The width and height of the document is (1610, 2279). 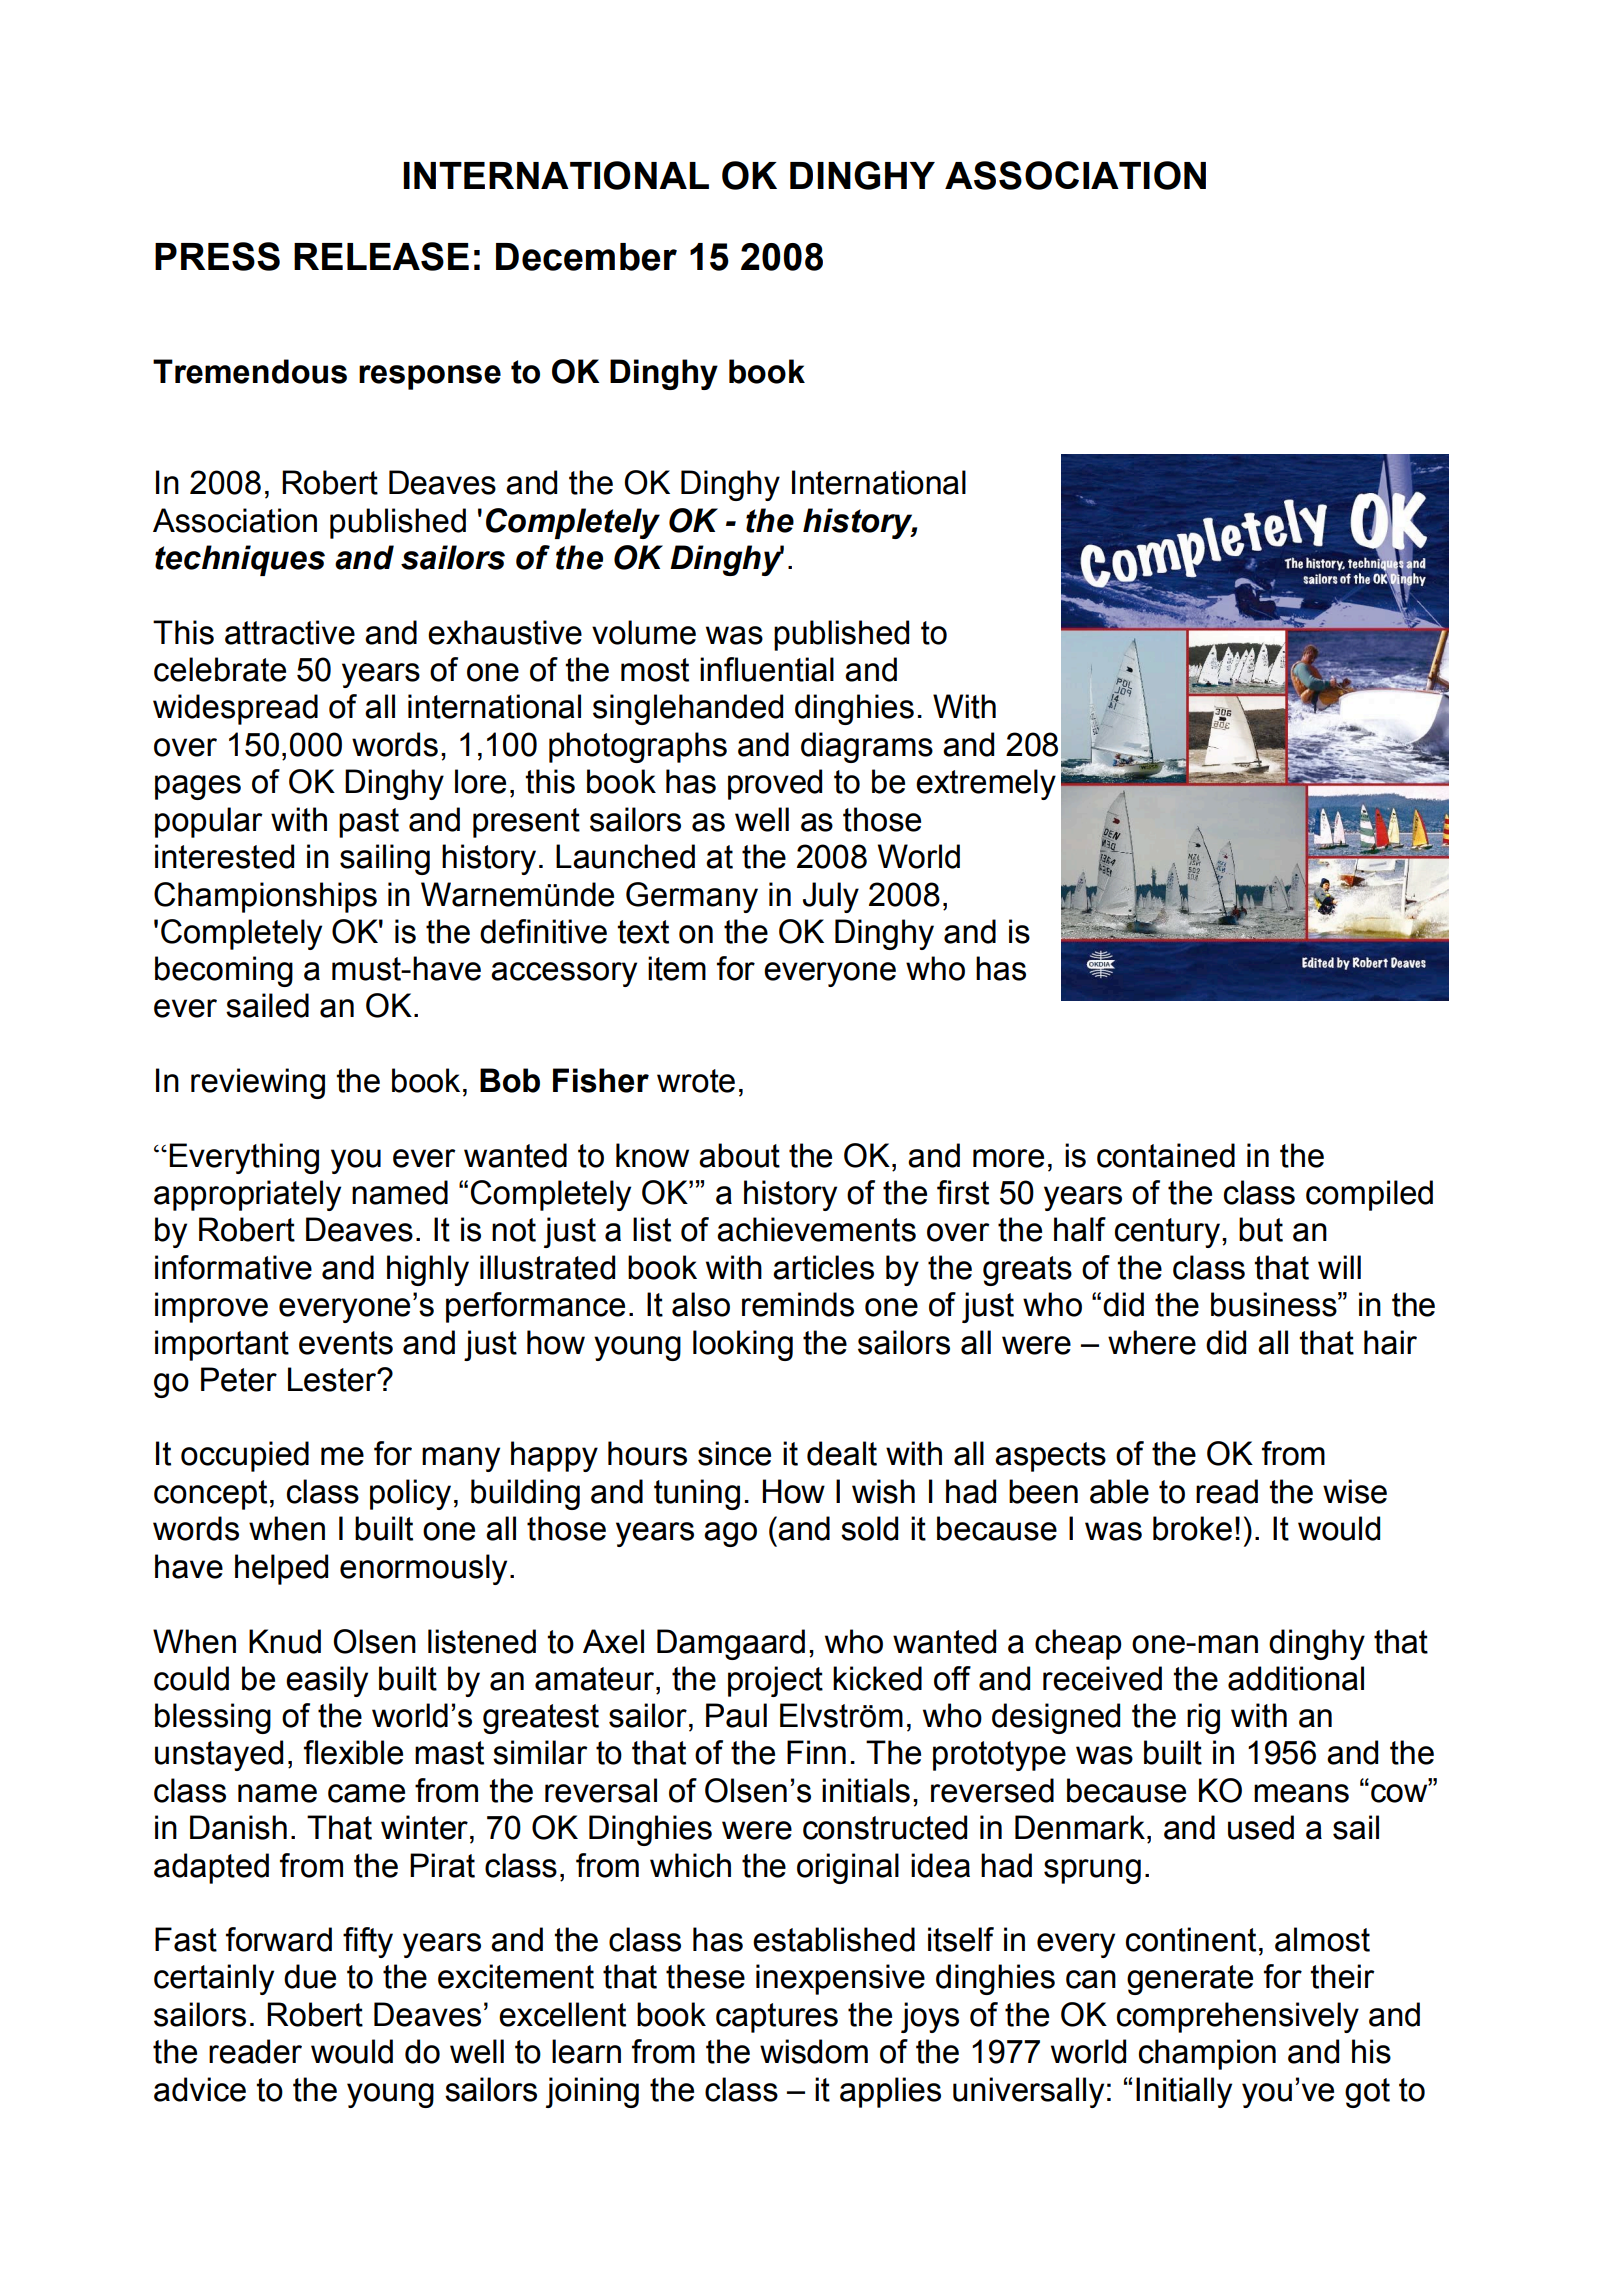 What do you see at coordinates (310, 1976) in the document?
I see `due` at bounding box center [310, 1976].
